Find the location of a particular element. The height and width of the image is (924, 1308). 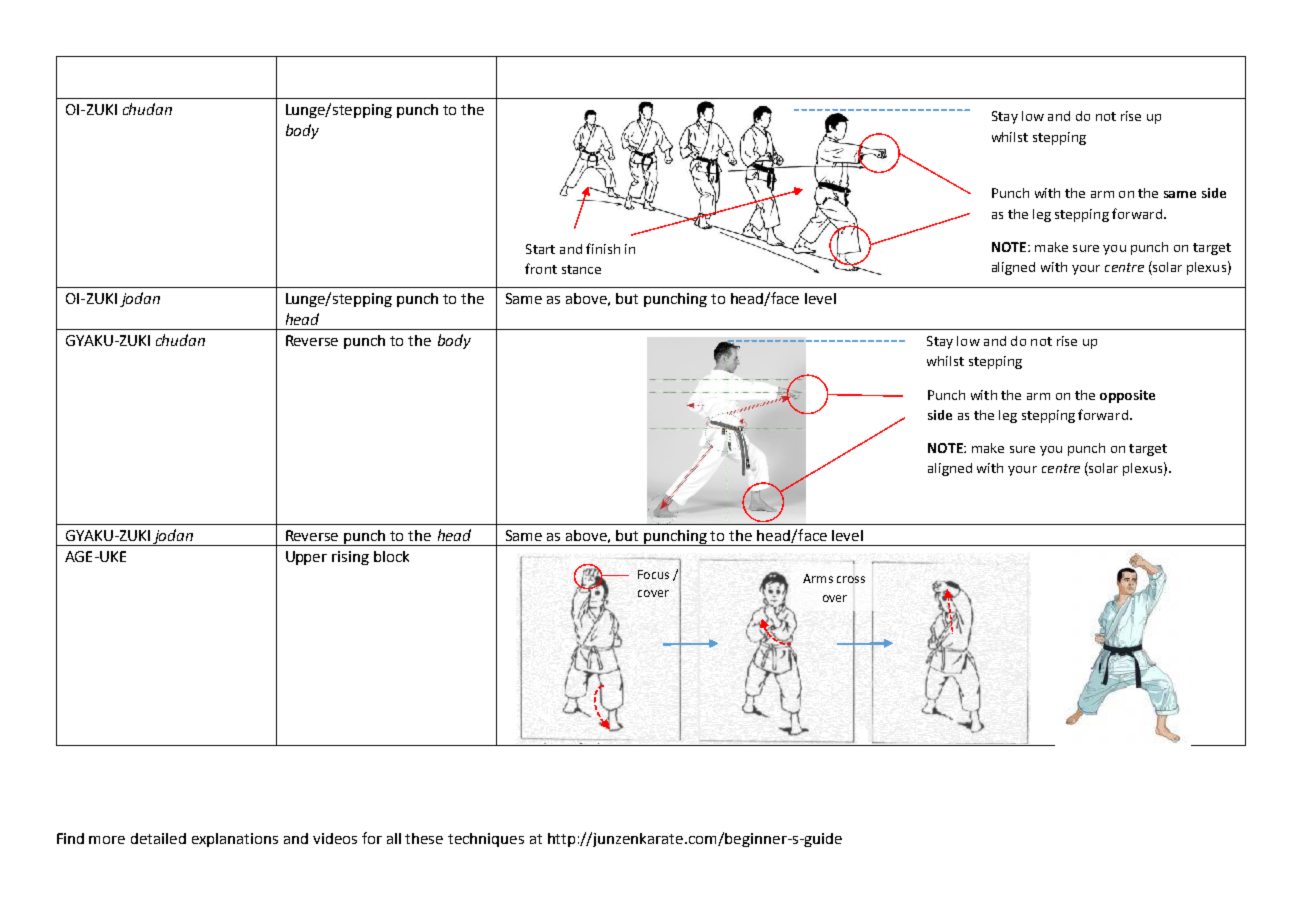

Arms is located at coordinates (818, 578).
